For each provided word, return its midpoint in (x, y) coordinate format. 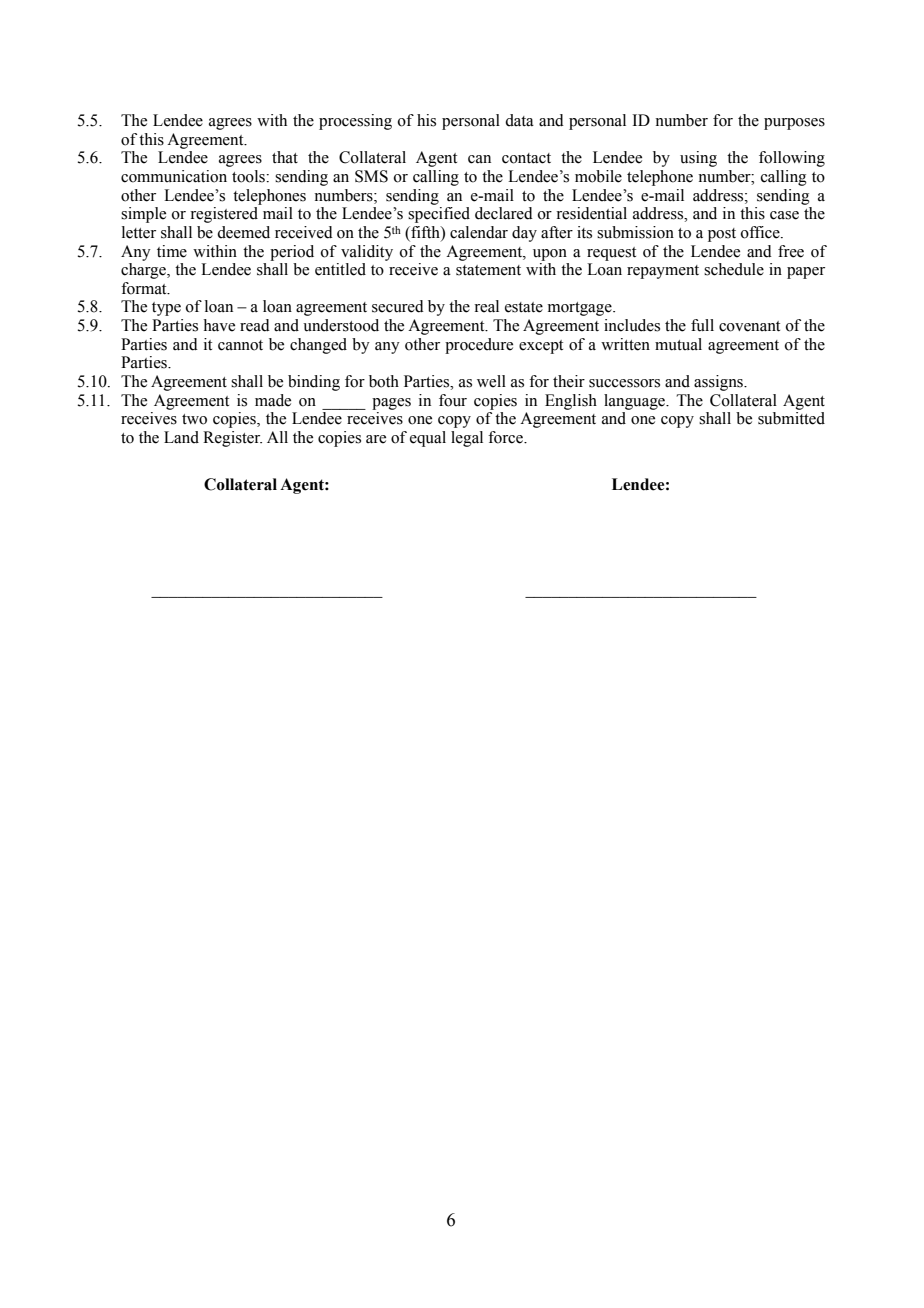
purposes (794, 124)
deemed (243, 232)
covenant (749, 326)
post (722, 235)
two (194, 419)
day (524, 234)
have (219, 325)
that (285, 157)
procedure (479, 346)
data (519, 120)
